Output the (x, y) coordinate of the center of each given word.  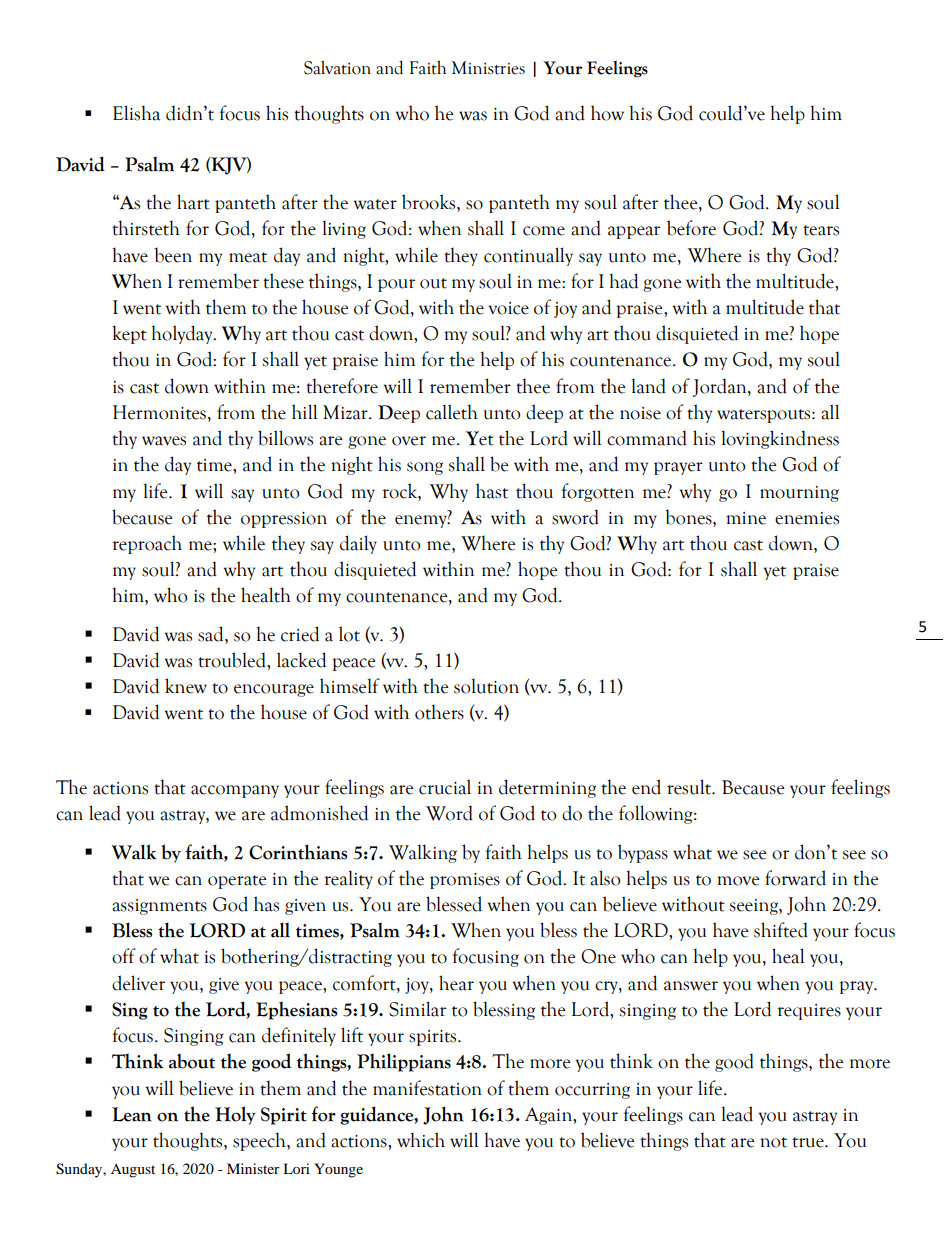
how (607, 113)
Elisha (136, 113)
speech (260, 1141)
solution (486, 686)
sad (212, 634)
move (738, 881)
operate (237, 882)
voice (508, 308)
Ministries (488, 68)
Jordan (721, 387)
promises (465, 881)
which (421, 1140)
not (773, 1142)
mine (746, 518)
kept (129, 334)
